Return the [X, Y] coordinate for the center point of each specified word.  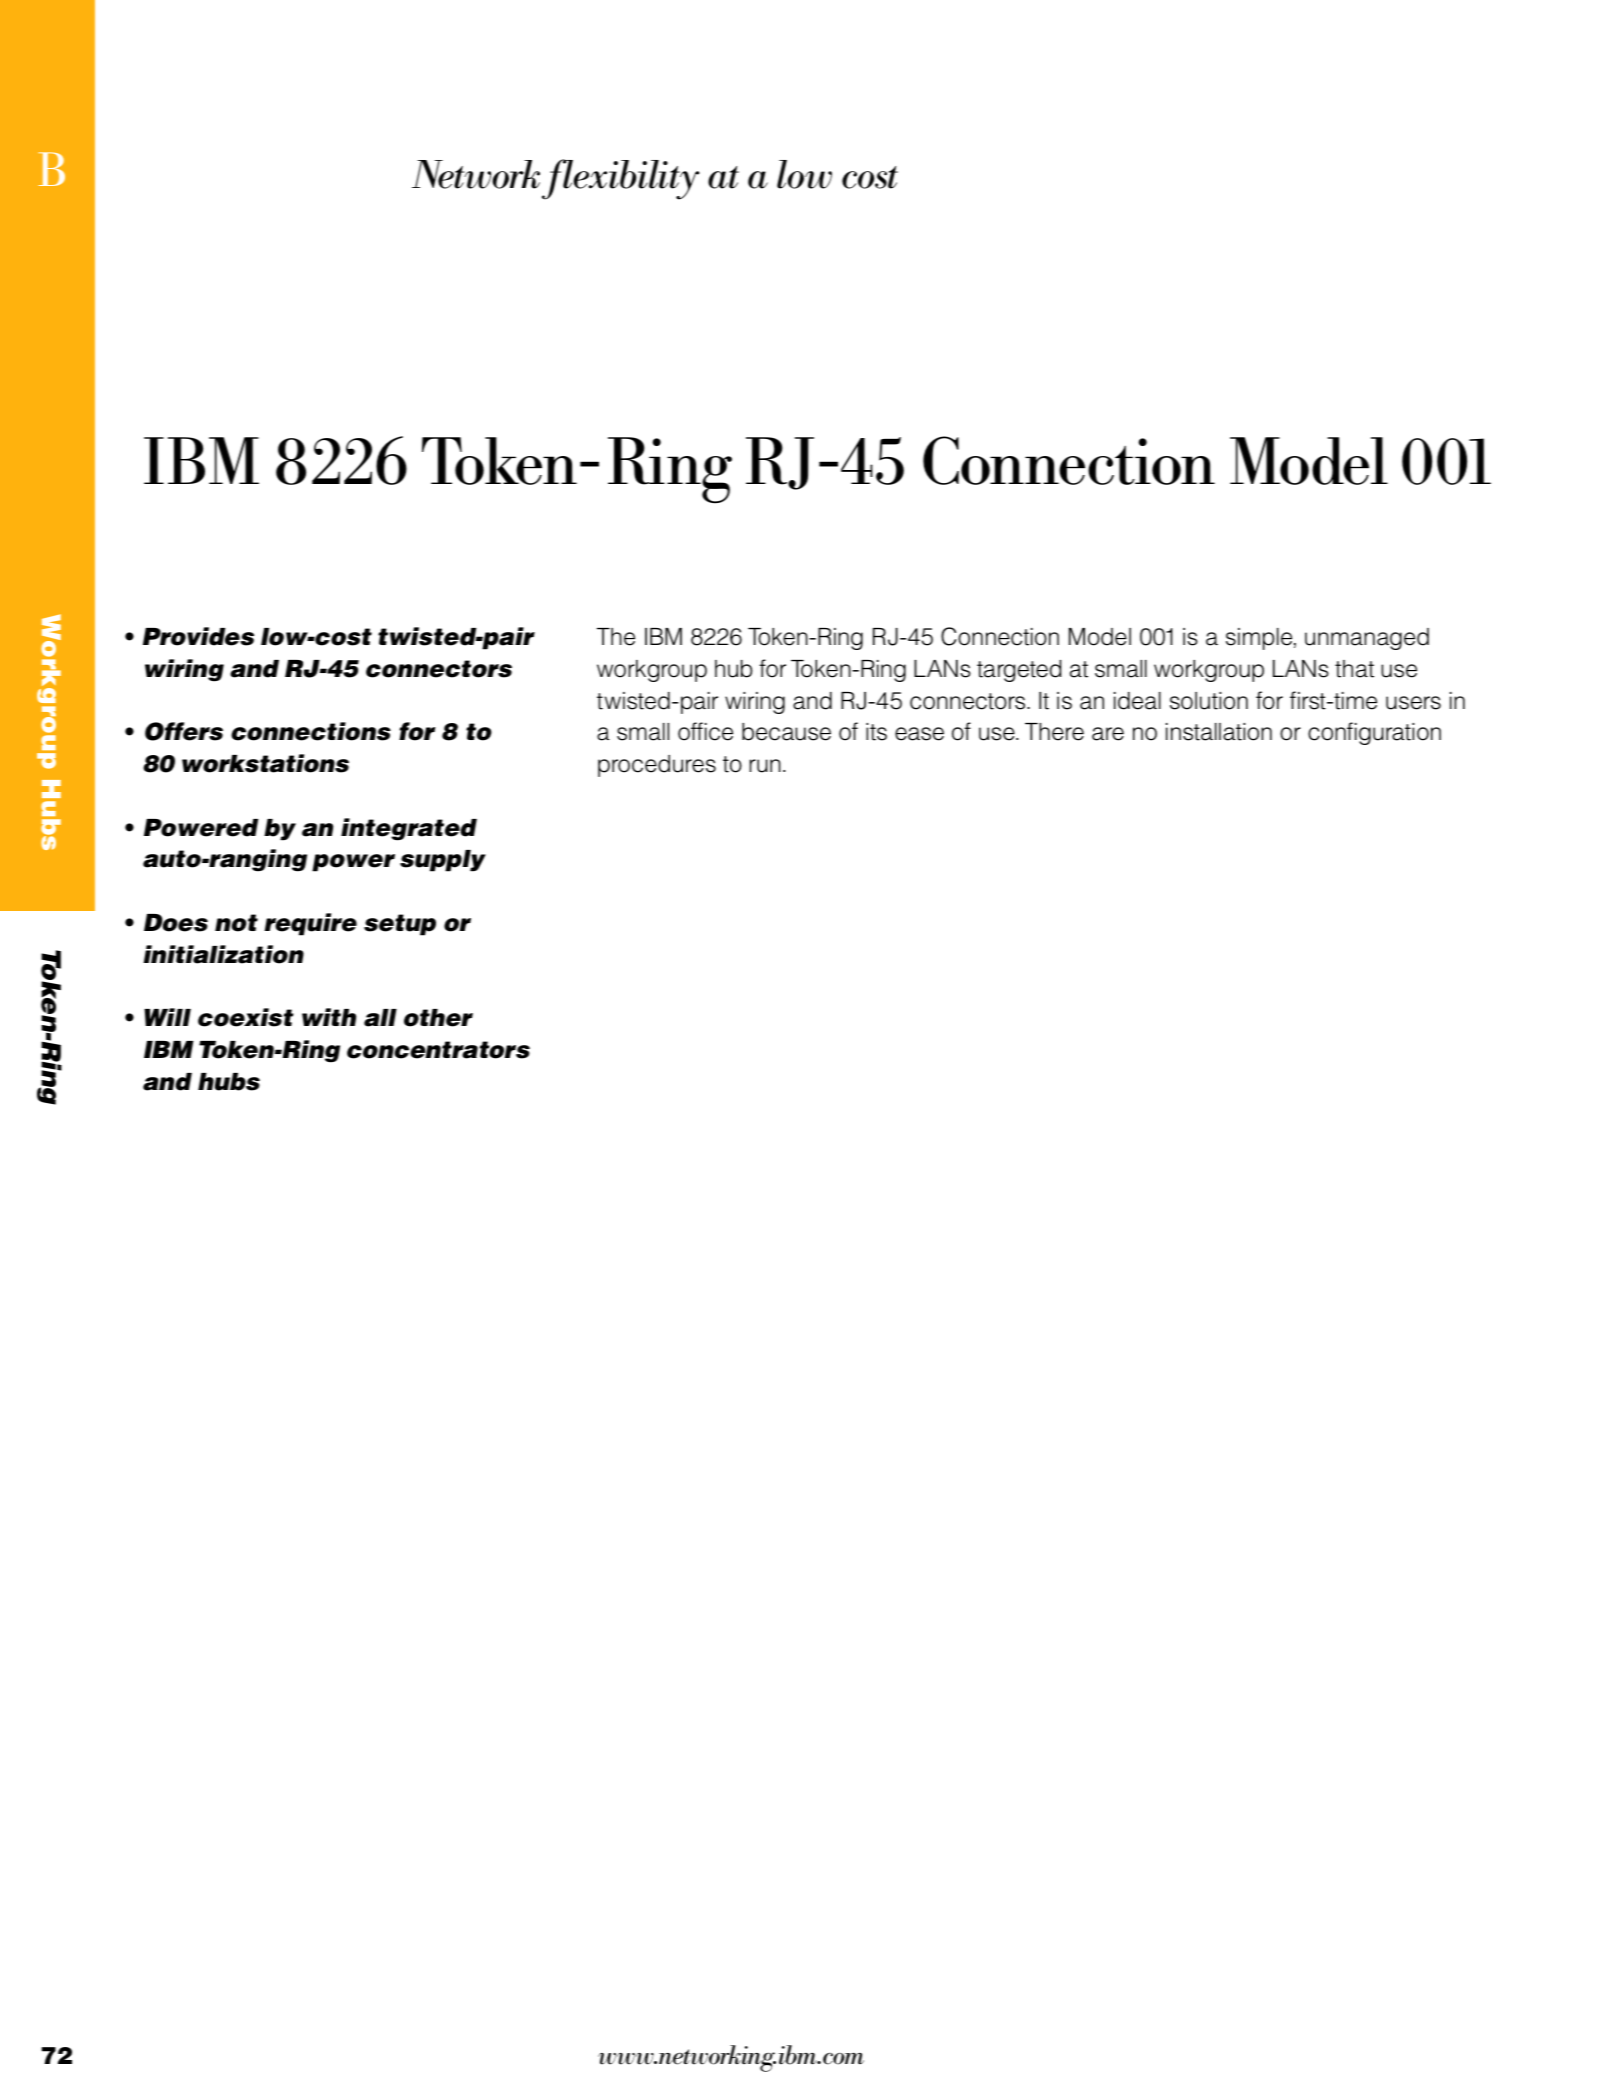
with [329, 1017]
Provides [198, 636]
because [786, 732]
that [1354, 669]
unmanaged [1367, 639]
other [438, 1018]
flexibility [620, 179]
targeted [1019, 671]
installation [1219, 732]
